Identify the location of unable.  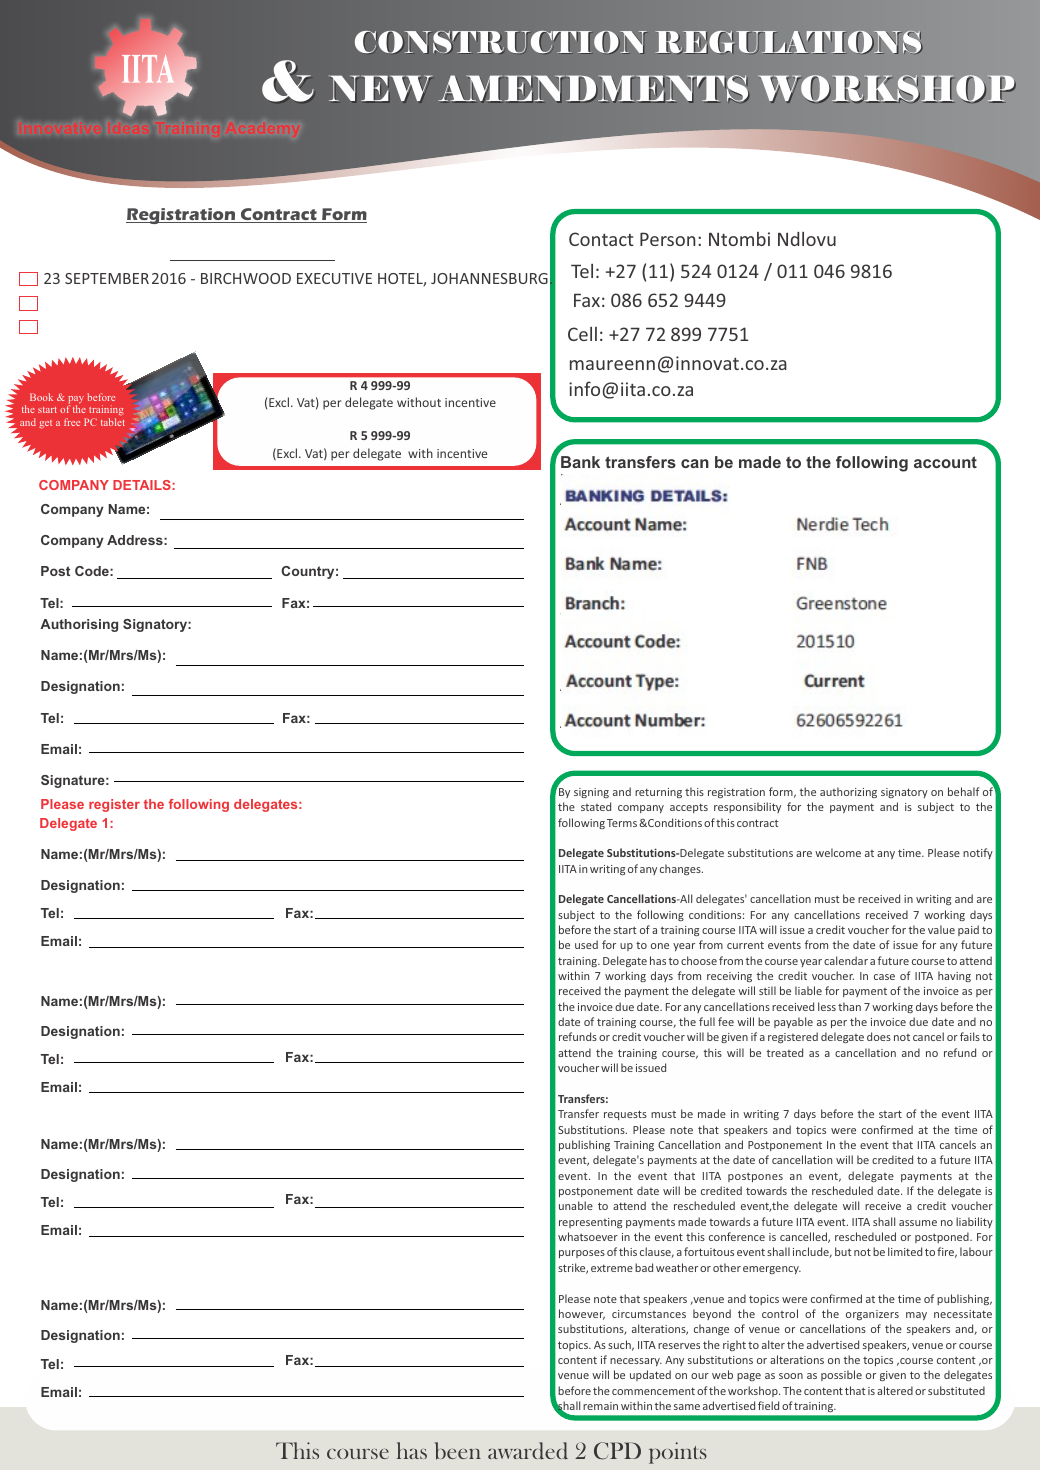
(576, 1205).
